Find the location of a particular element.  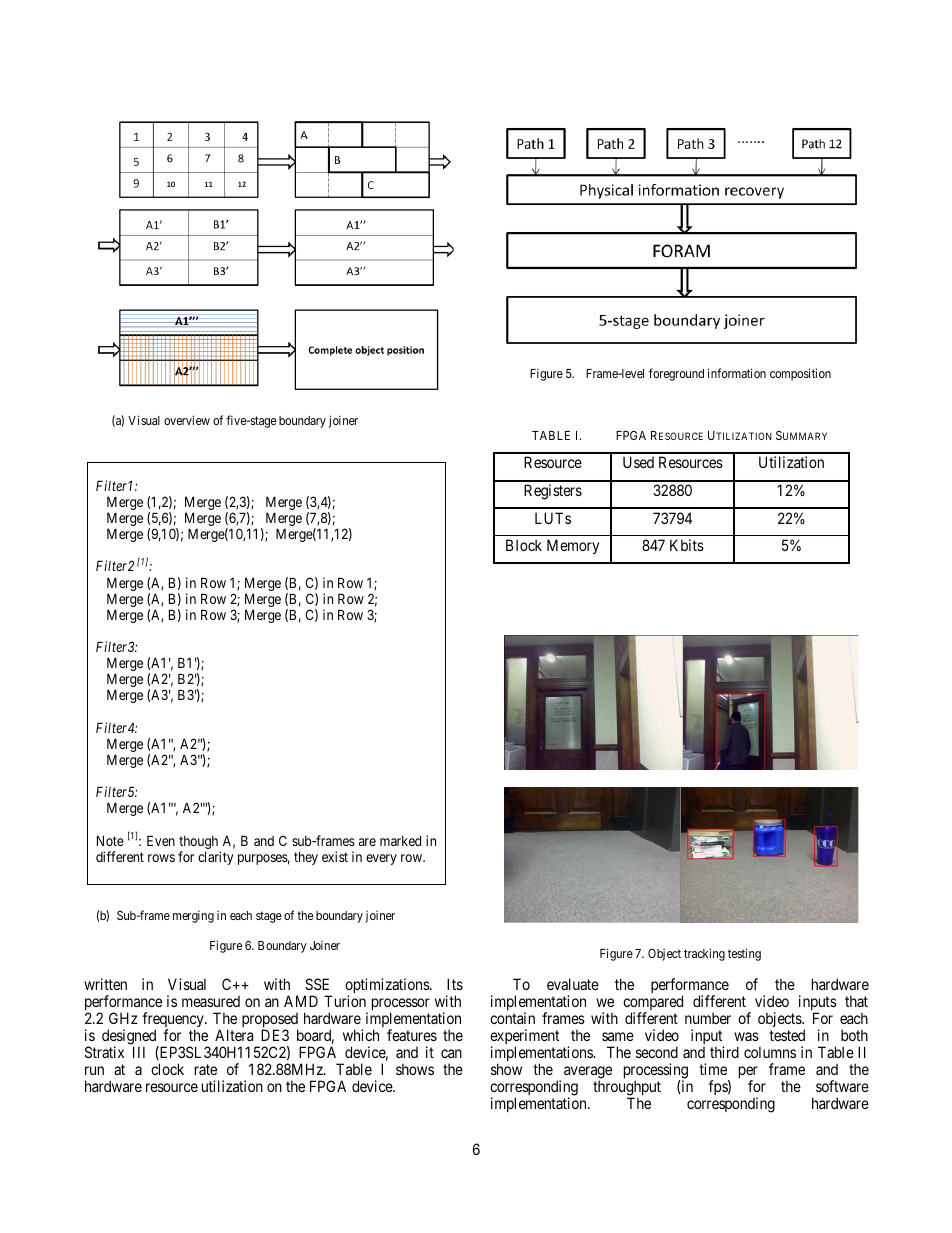

Block is located at coordinates (524, 545).
